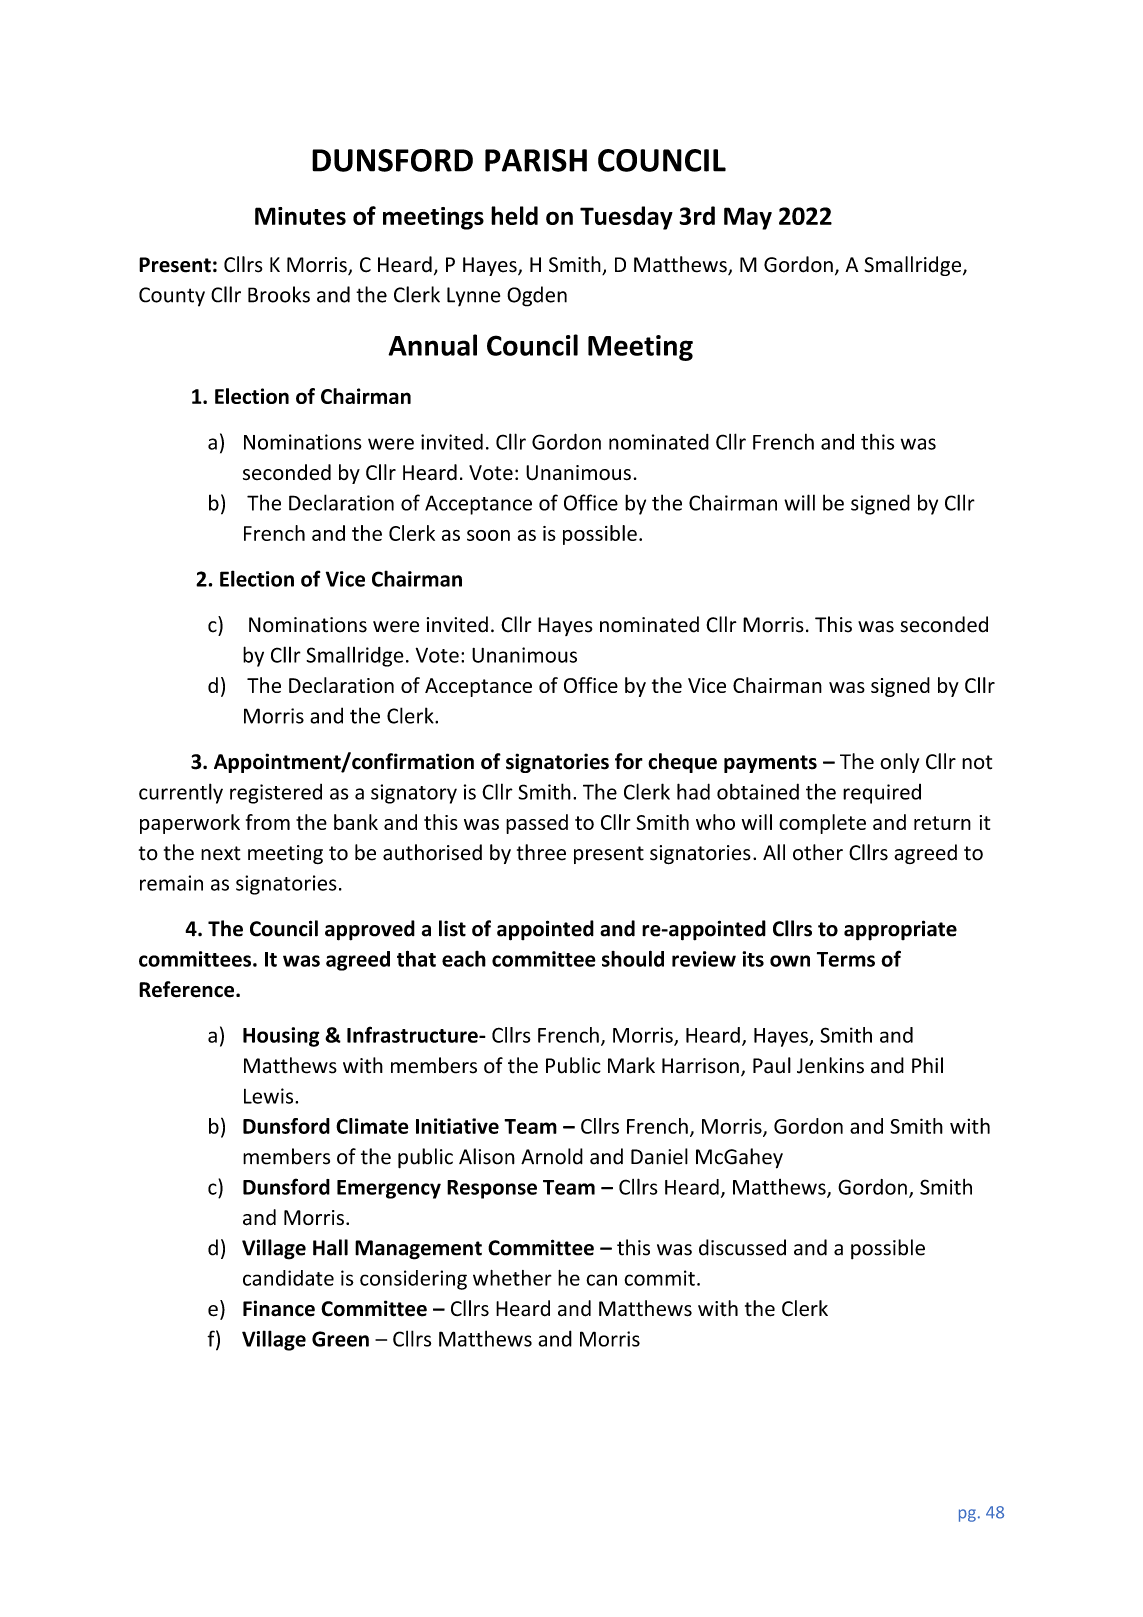 The image size is (1143, 1617). I want to click on whether, so click(512, 1278).
